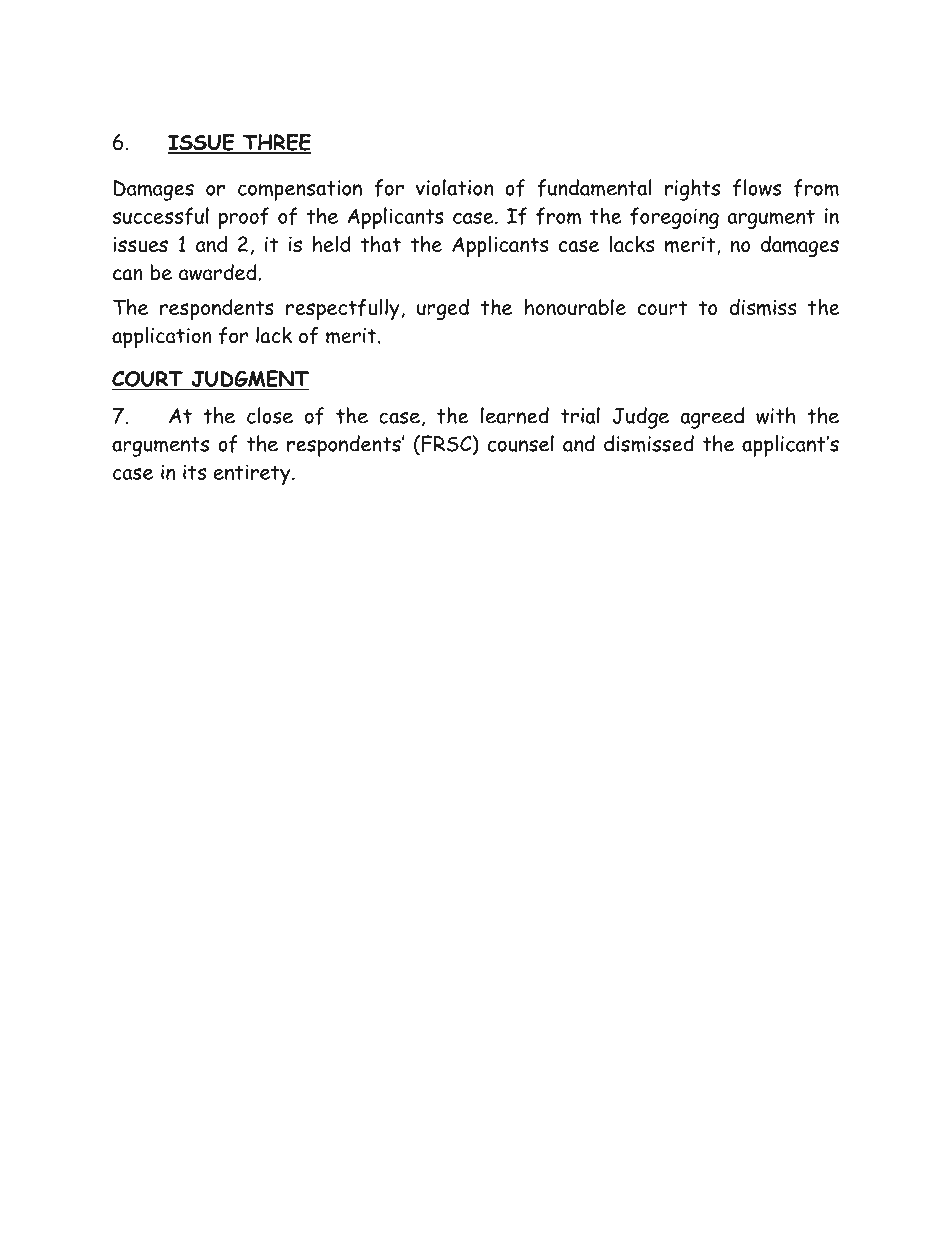 The image size is (952, 1233). I want to click on JUDGMENT, so click(249, 380).
